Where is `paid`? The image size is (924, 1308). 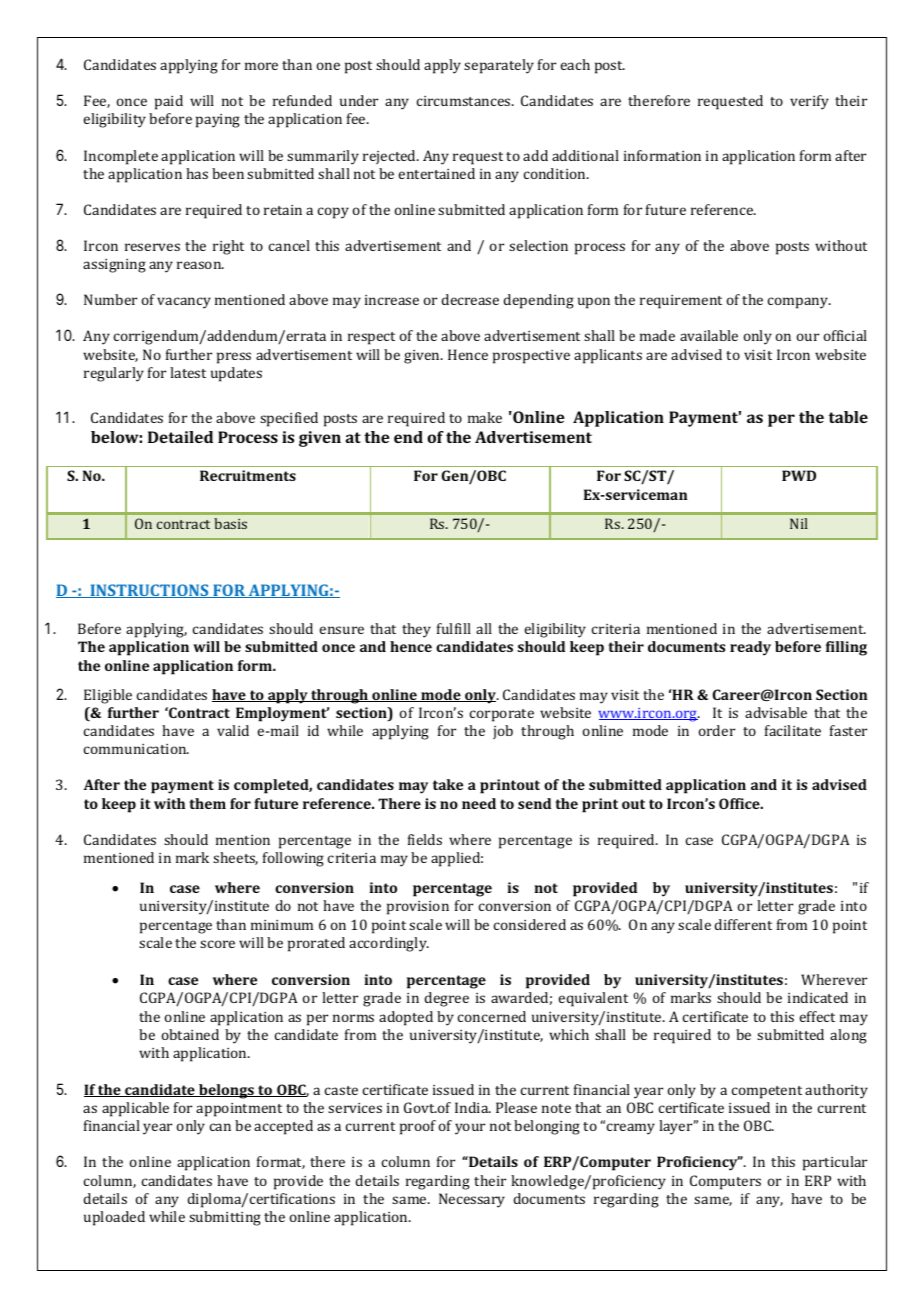
paid is located at coordinates (169, 102).
